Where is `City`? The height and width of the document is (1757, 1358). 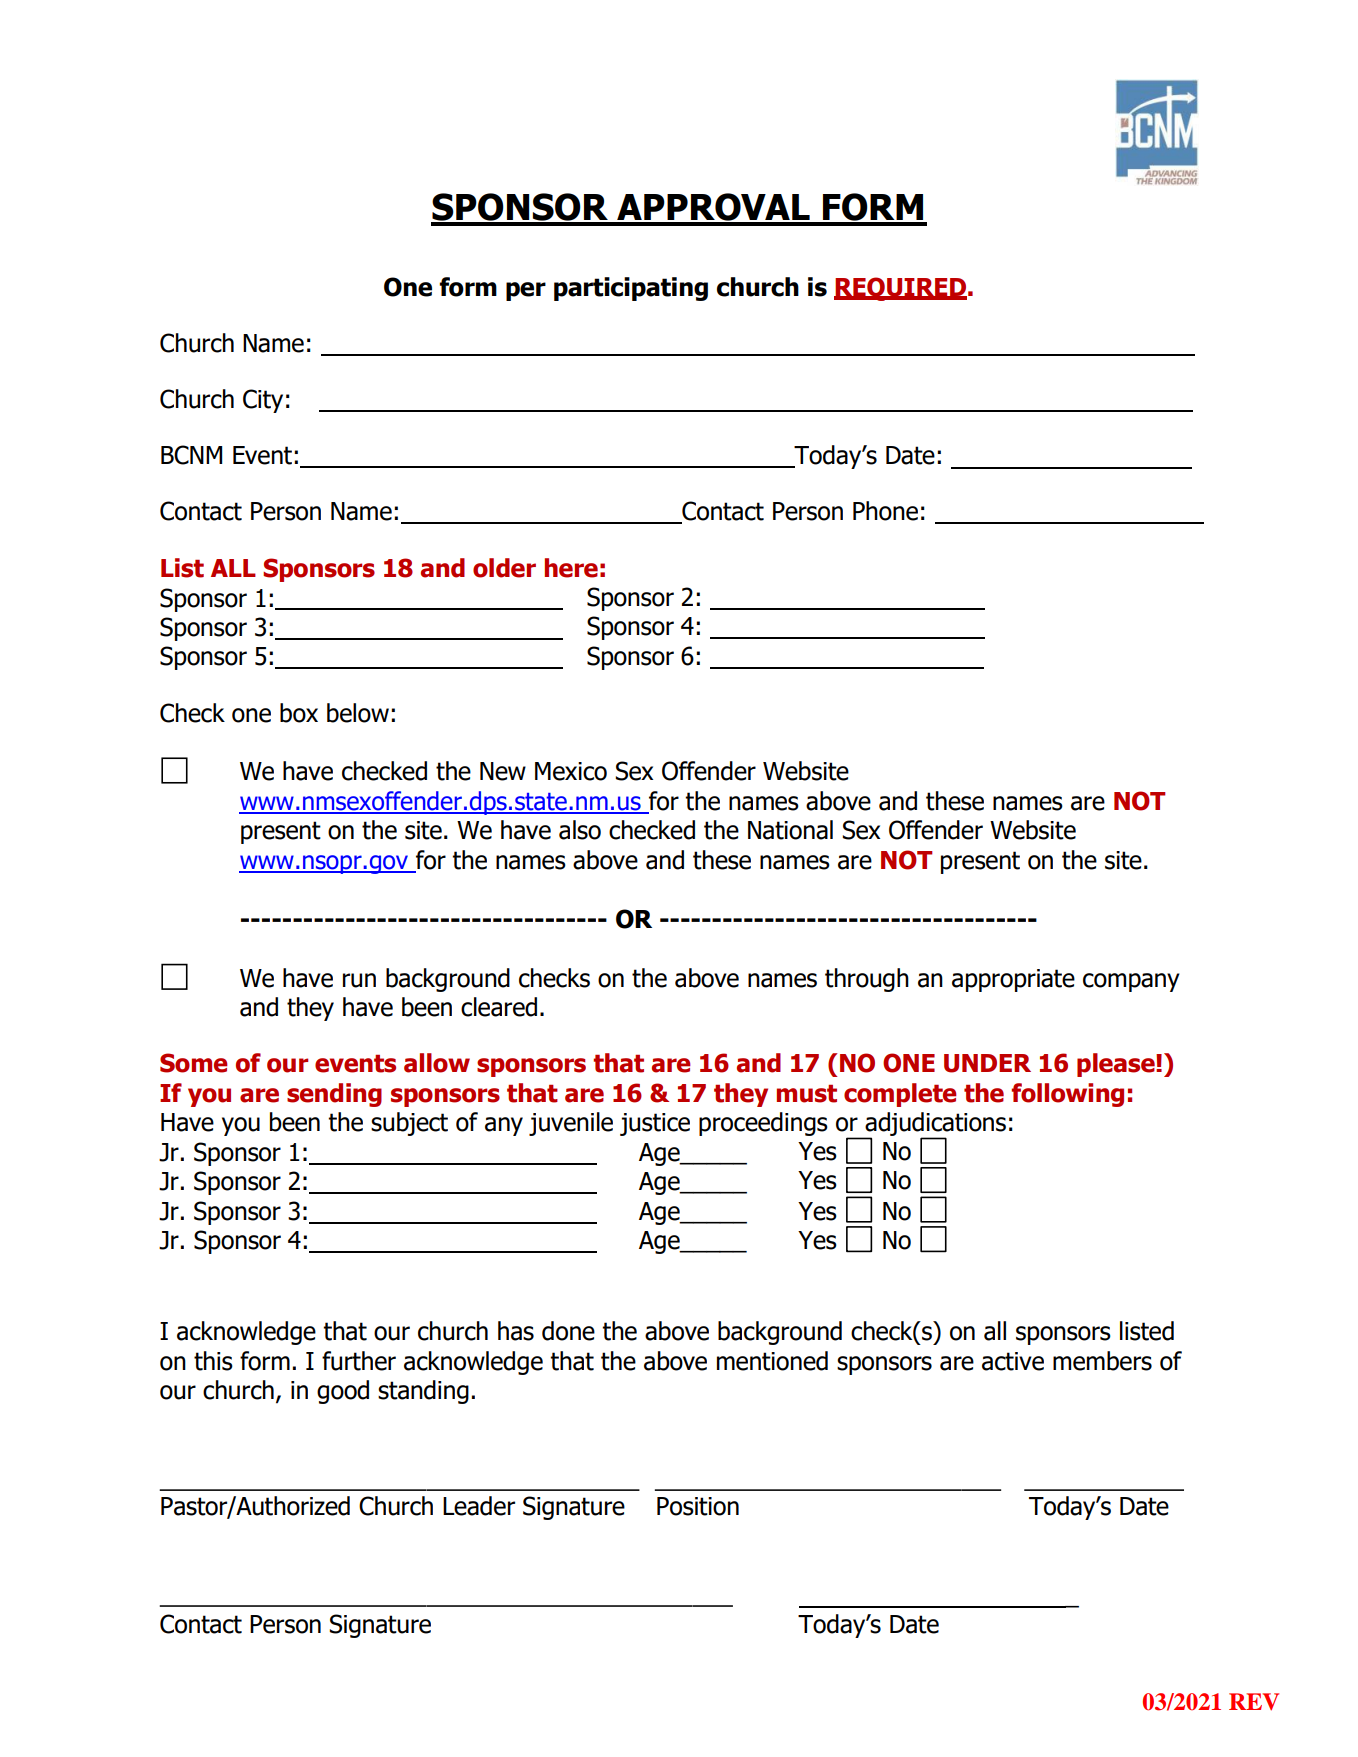
City is located at coordinates (263, 401).
